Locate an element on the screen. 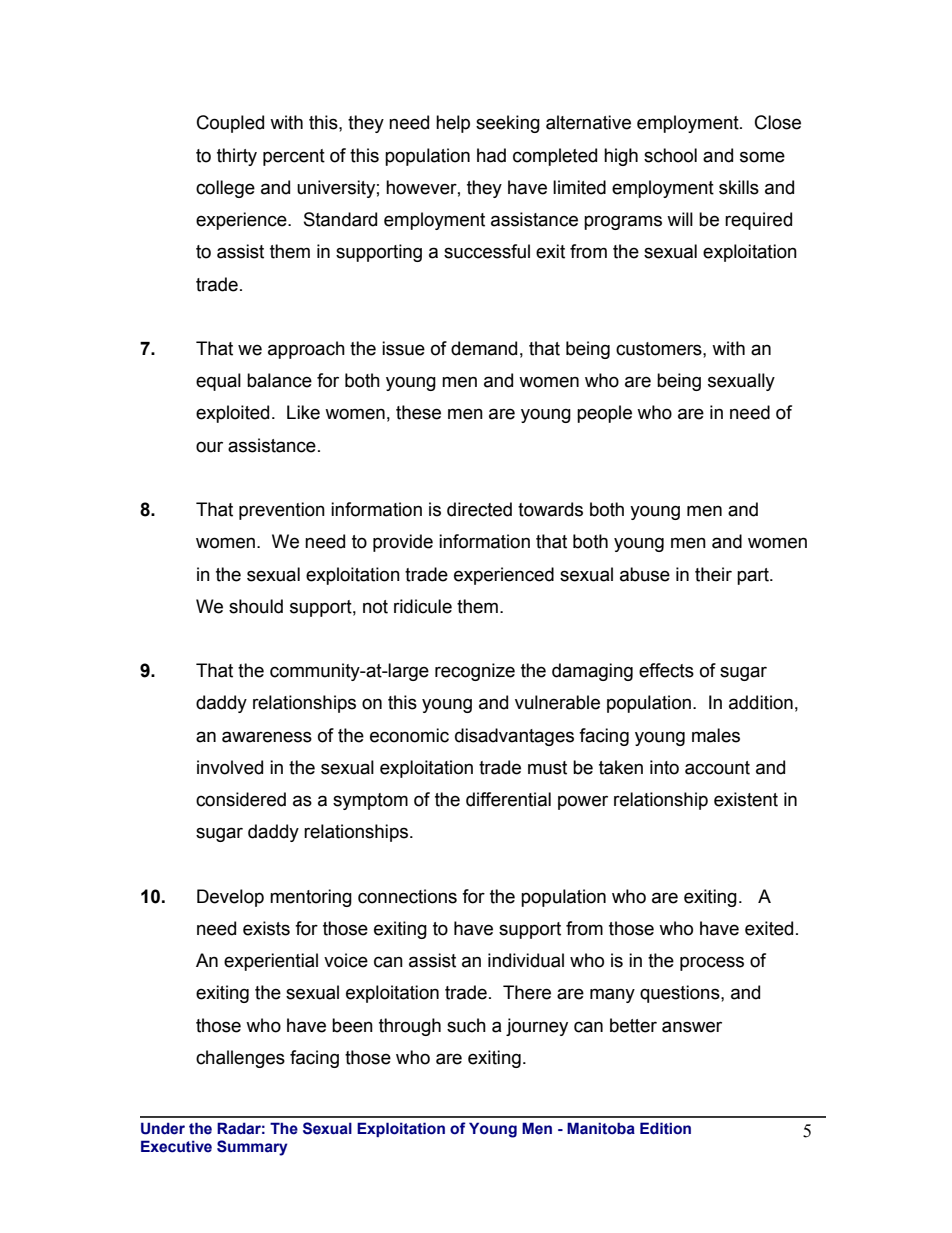  their is located at coordinates (713, 574).
